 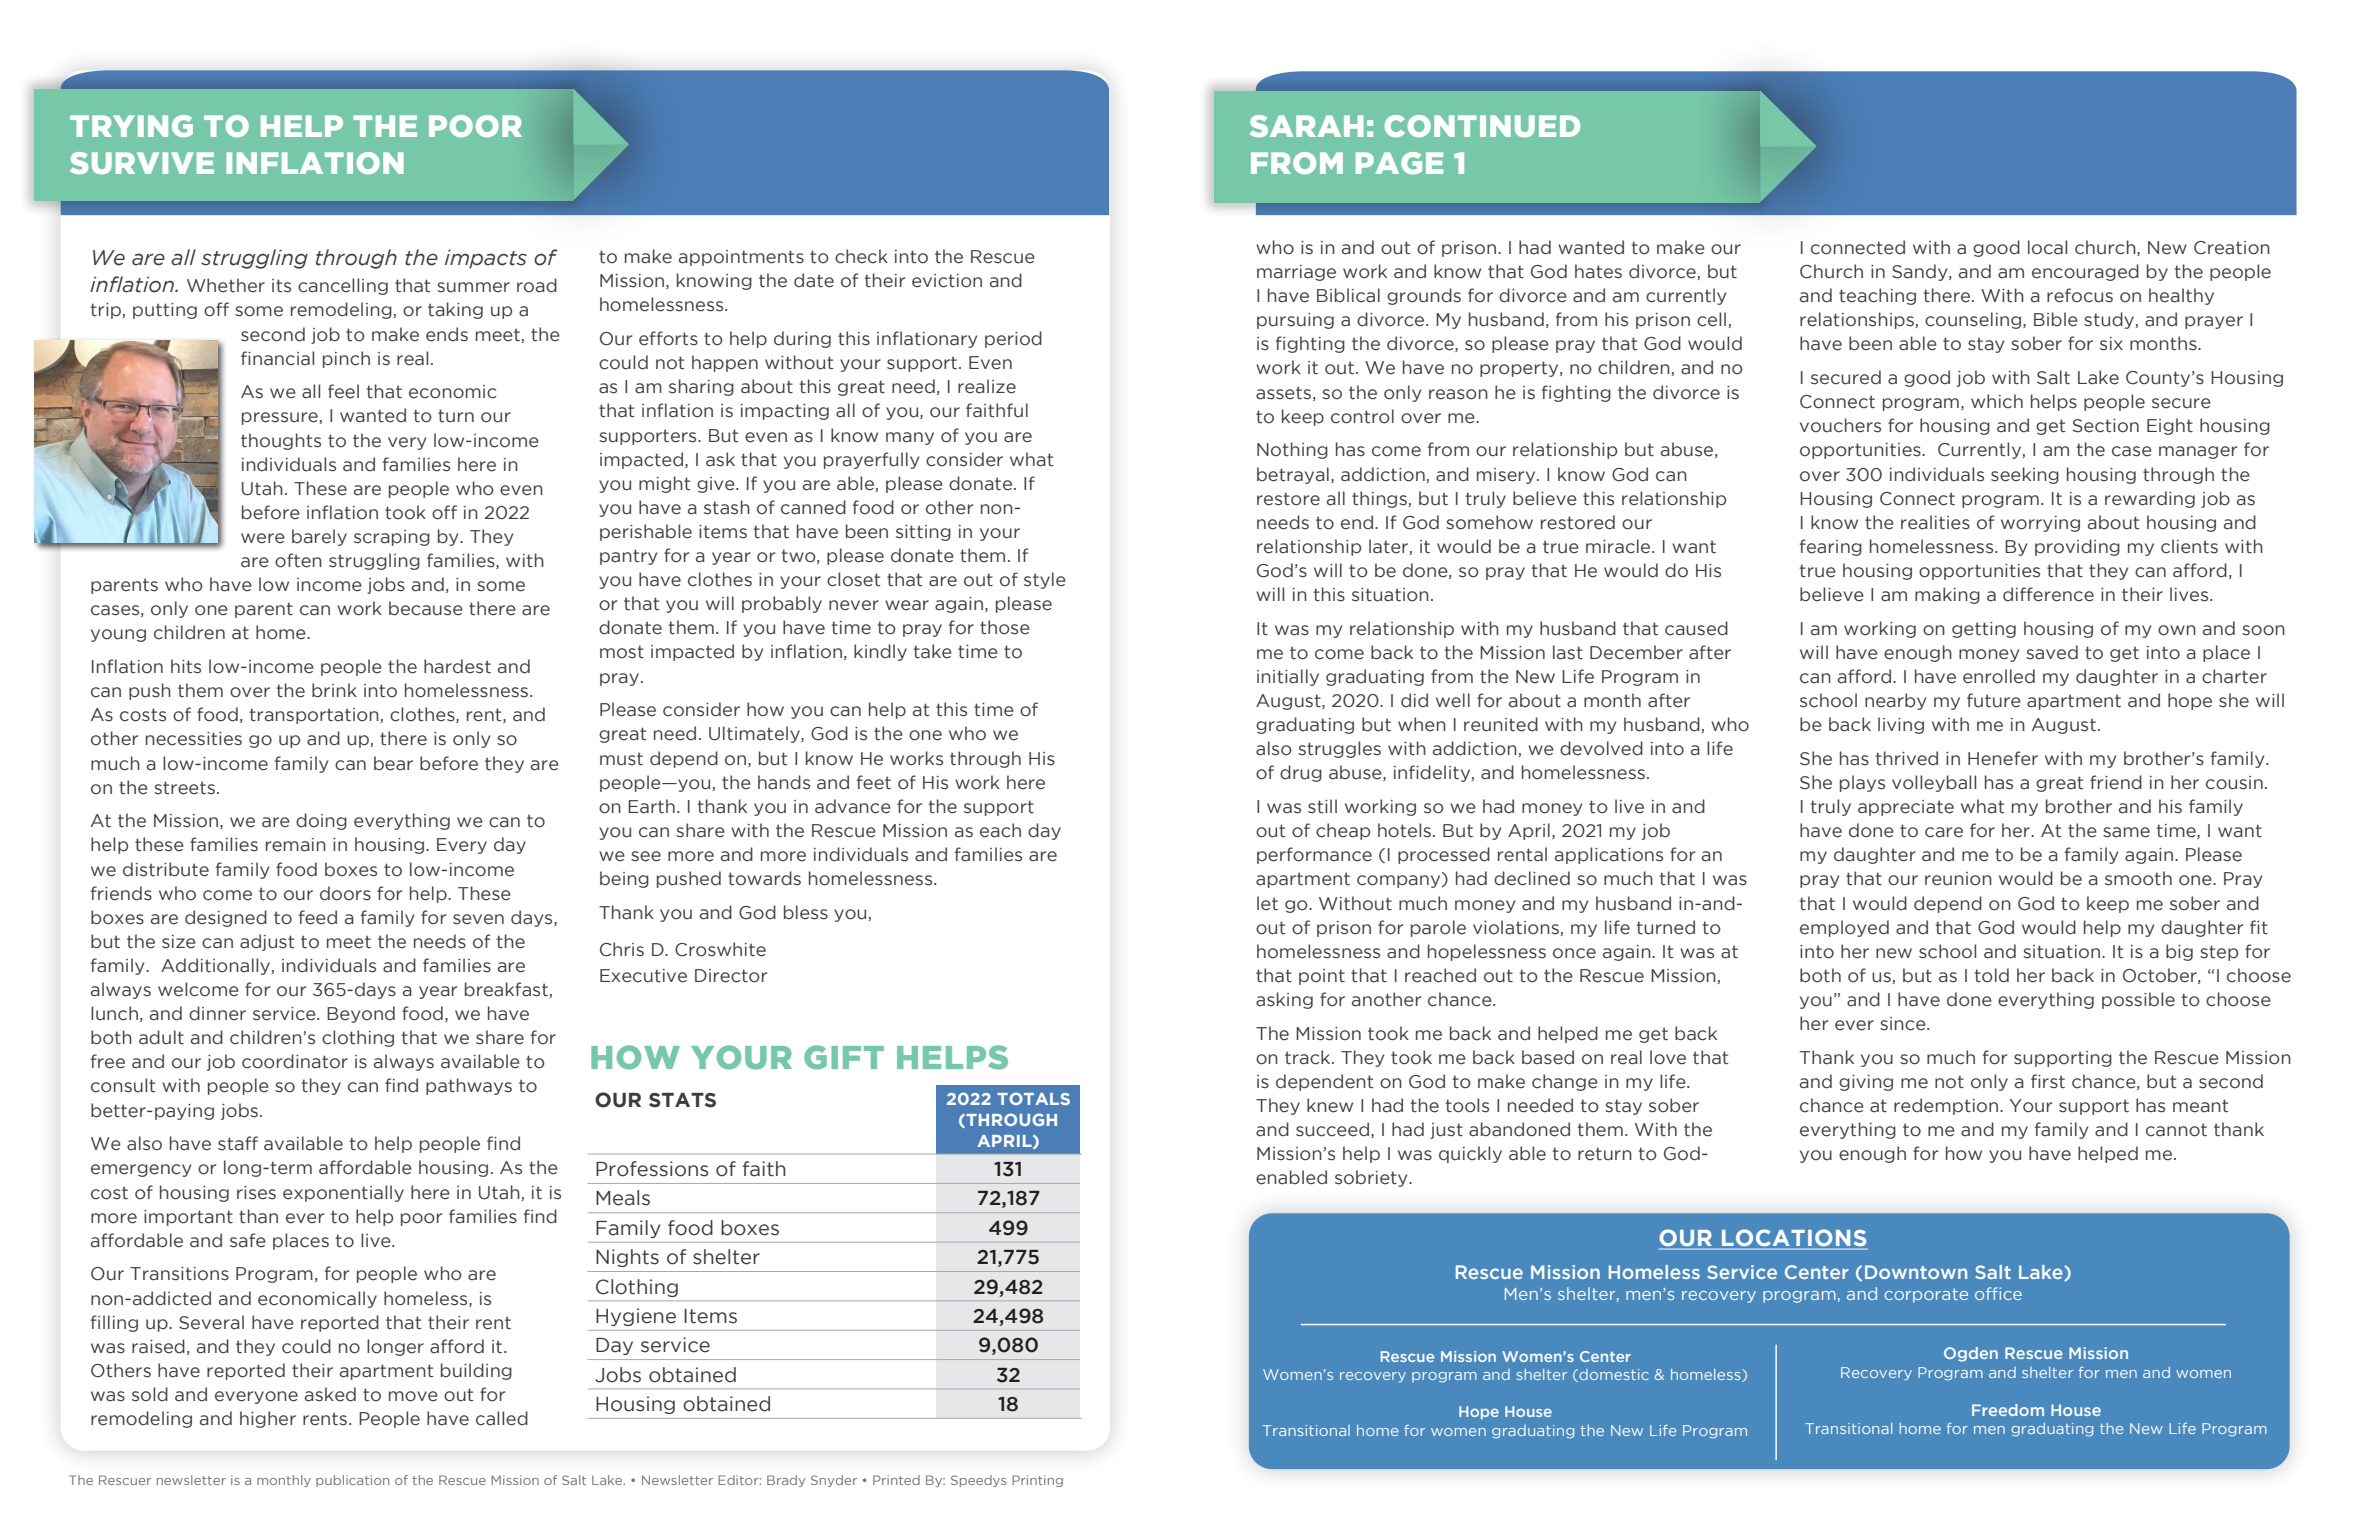 I want to click on because, so click(x=426, y=608).
